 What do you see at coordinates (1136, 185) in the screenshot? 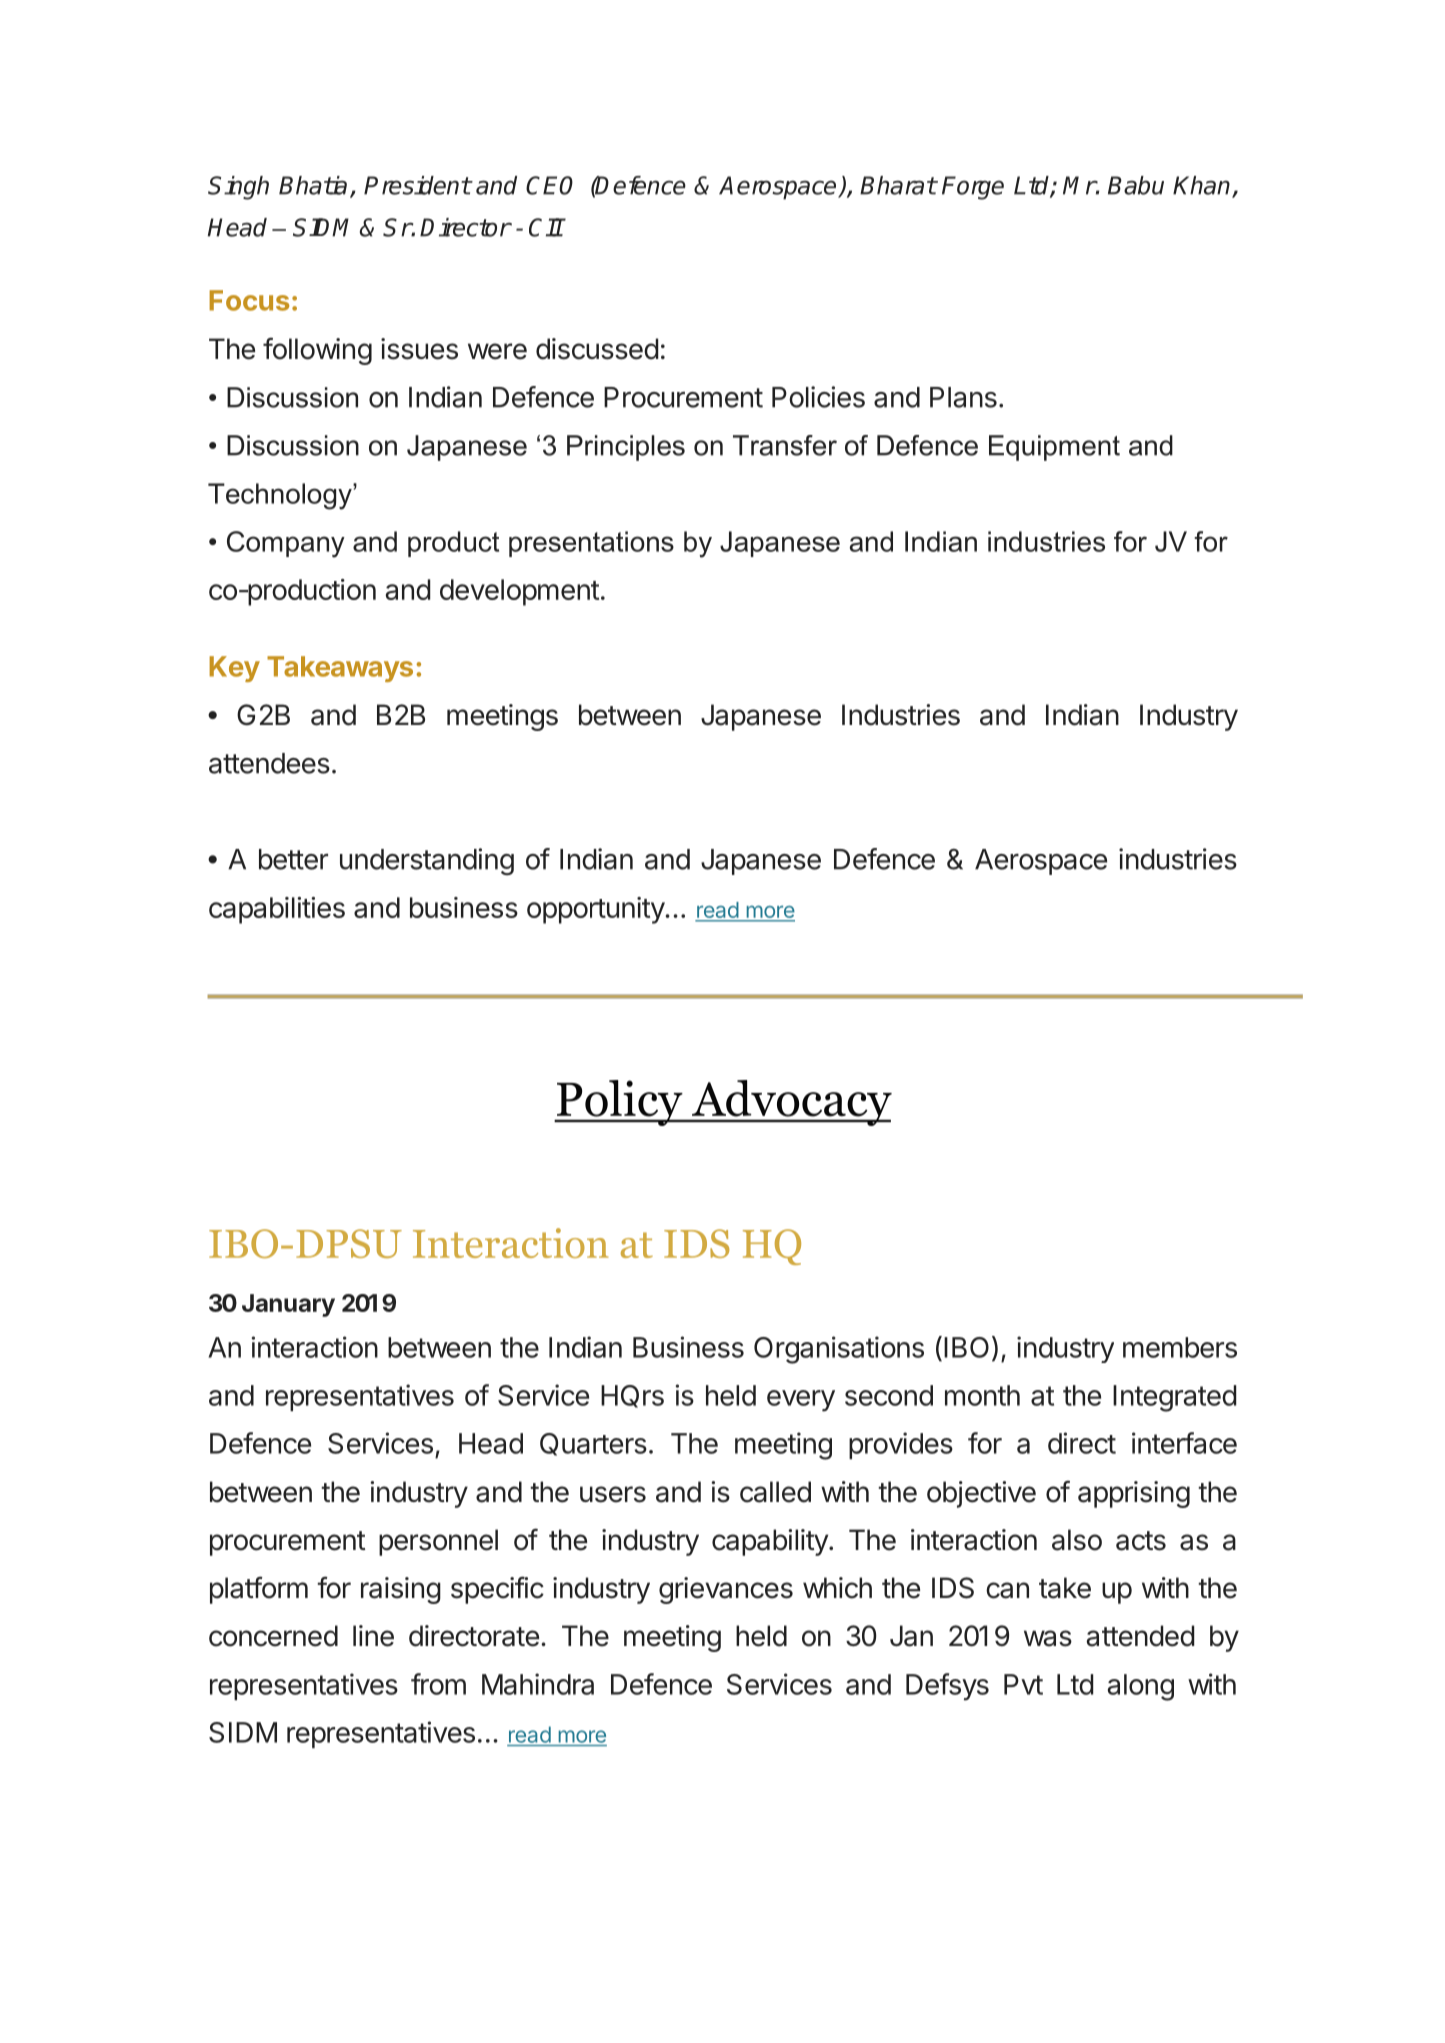
I see `Babu` at bounding box center [1136, 185].
